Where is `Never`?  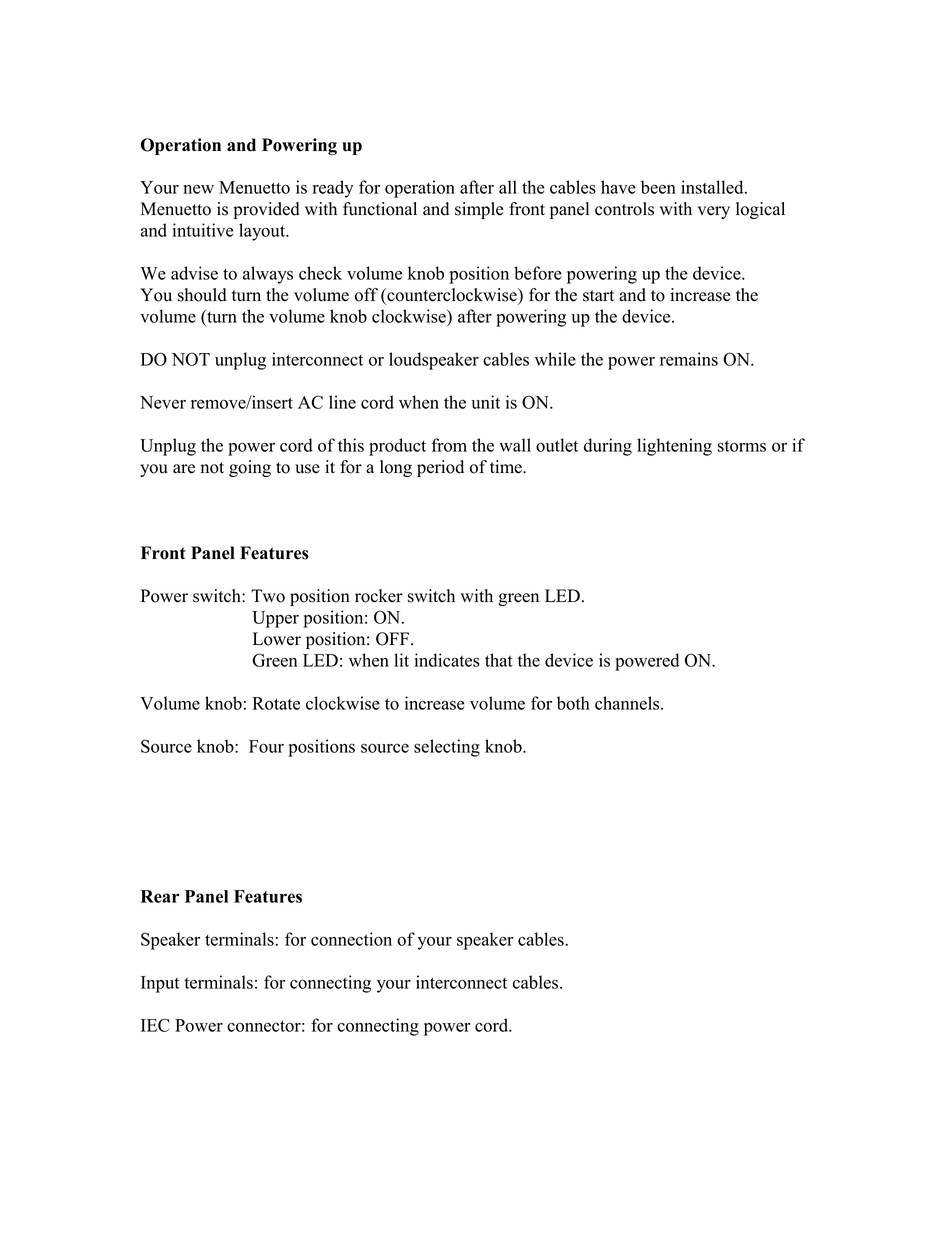 Never is located at coordinates (163, 402).
